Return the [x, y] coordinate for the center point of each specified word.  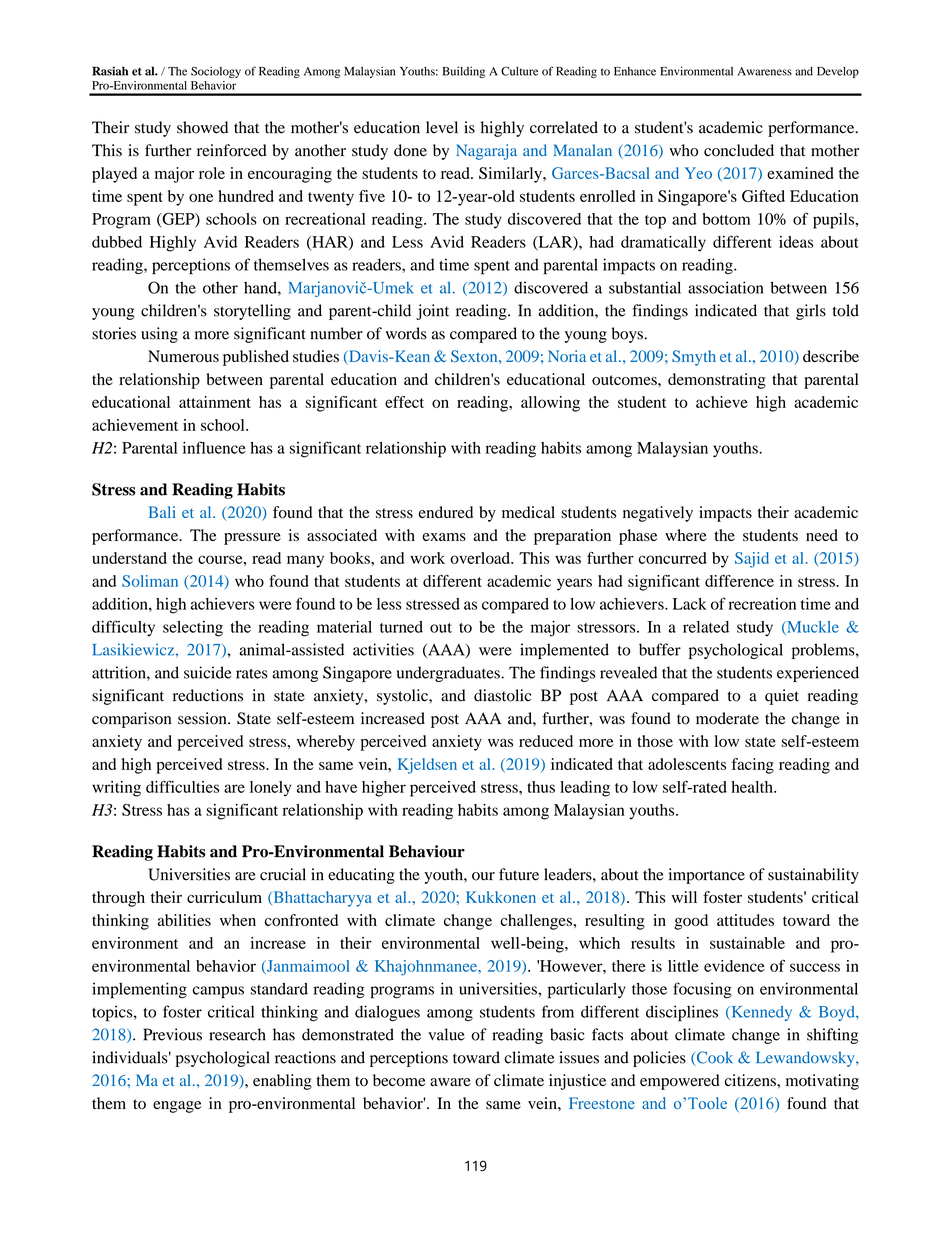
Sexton [475, 356]
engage [177, 1107]
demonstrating [717, 381]
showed [202, 127]
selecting [193, 629]
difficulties [182, 786]
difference [739, 581]
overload [481, 558]
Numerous [183, 356]
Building [464, 72]
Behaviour [427, 851]
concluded [739, 150]
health [753, 787]
